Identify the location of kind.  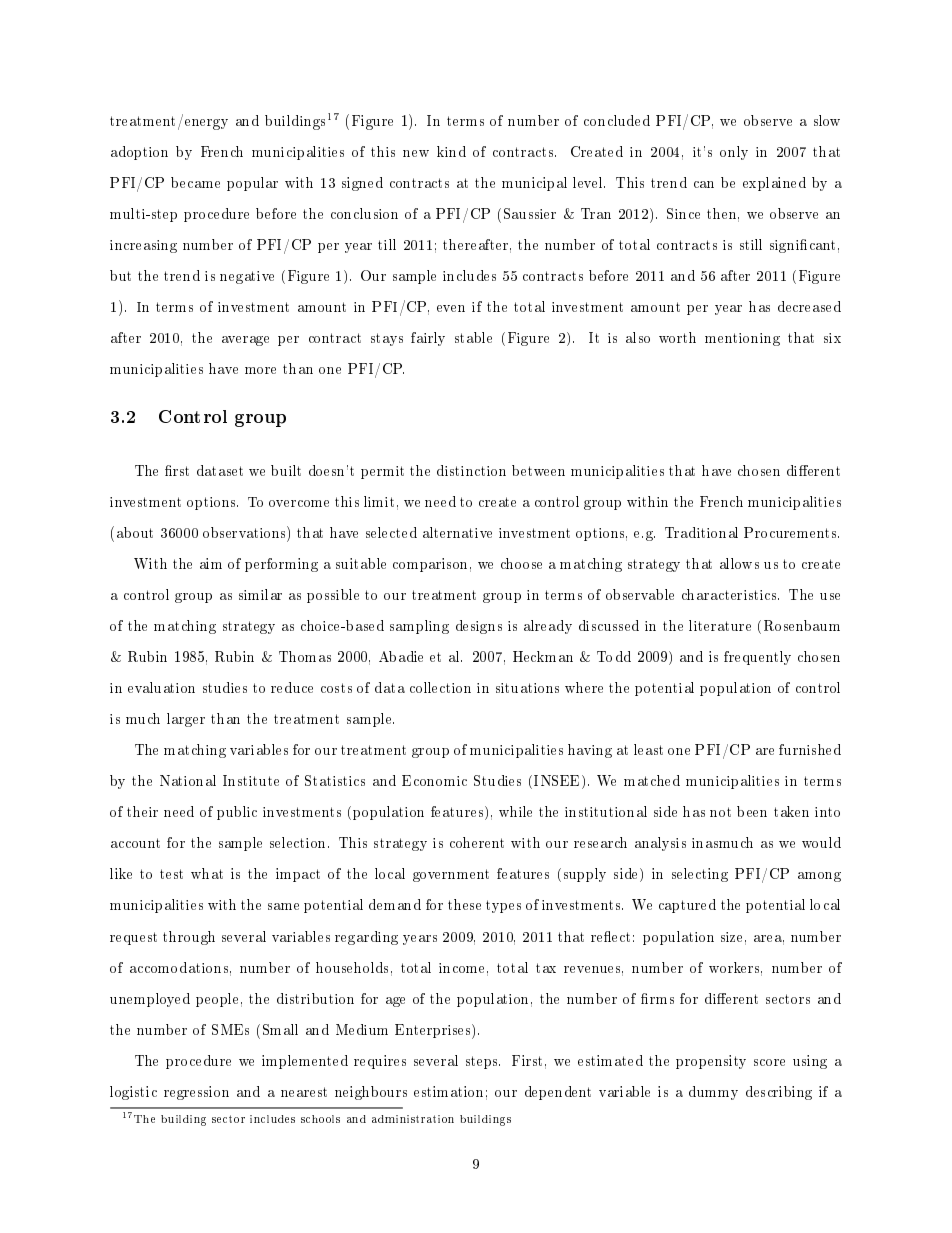
(451, 151).
